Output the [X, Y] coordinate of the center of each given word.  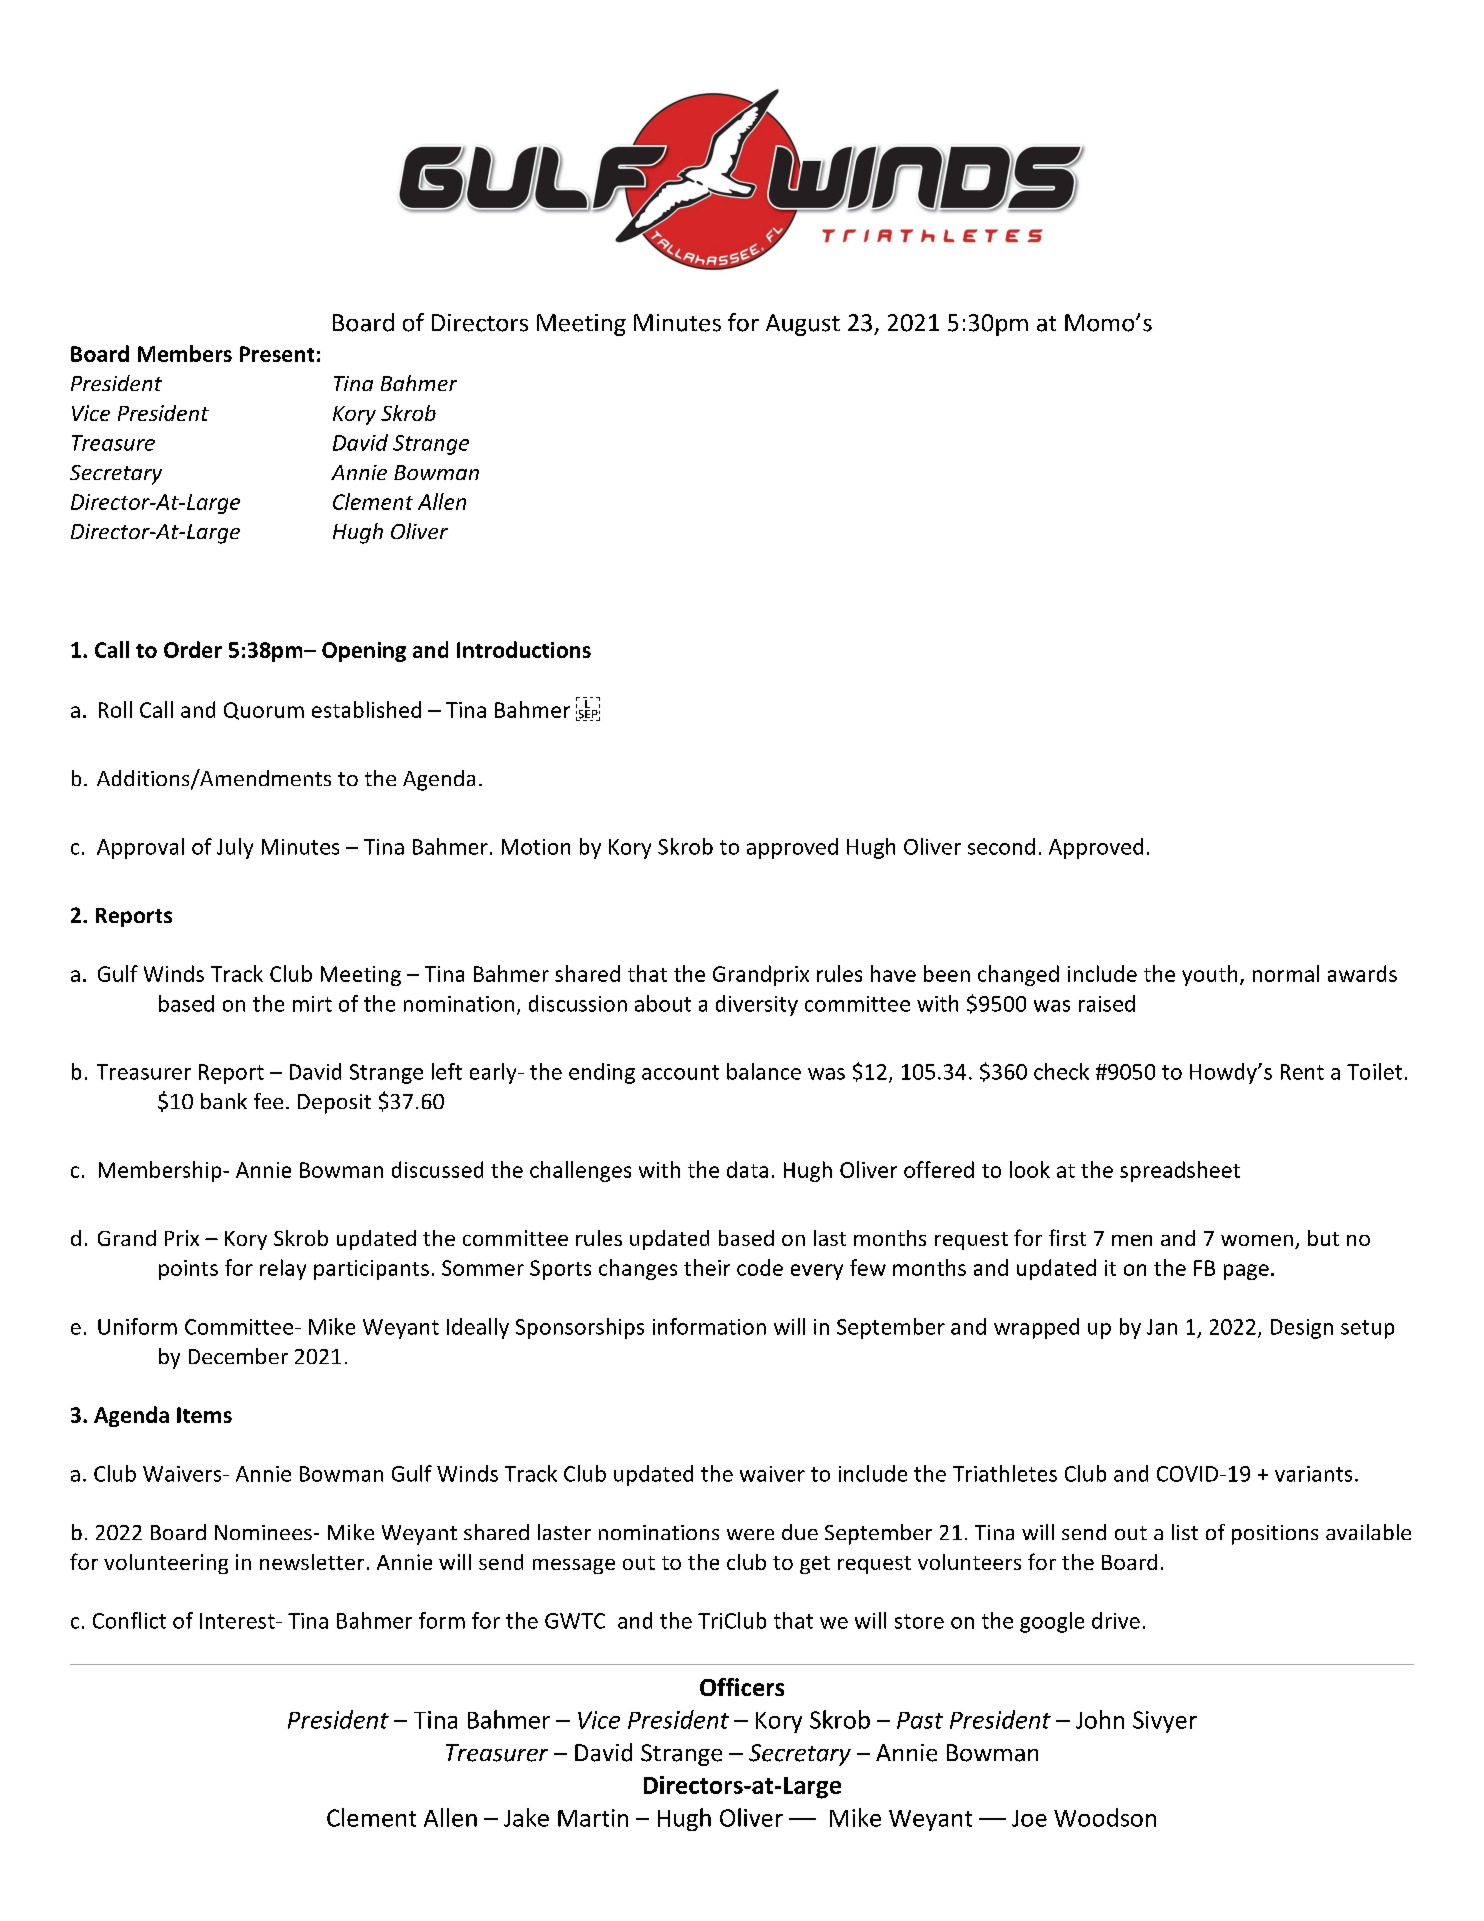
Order [193, 649]
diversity [757, 1005]
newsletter [312, 1562]
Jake [526, 1817]
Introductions [524, 649]
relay [283, 1269]
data [747, 1169]
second [1001, 846]
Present [277, 354]
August [803, 325]
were [750, 1534]
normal [1286, 973]
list [1185, 1532]
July [235, 848]
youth [1209, 975]
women [1257, 1240]
